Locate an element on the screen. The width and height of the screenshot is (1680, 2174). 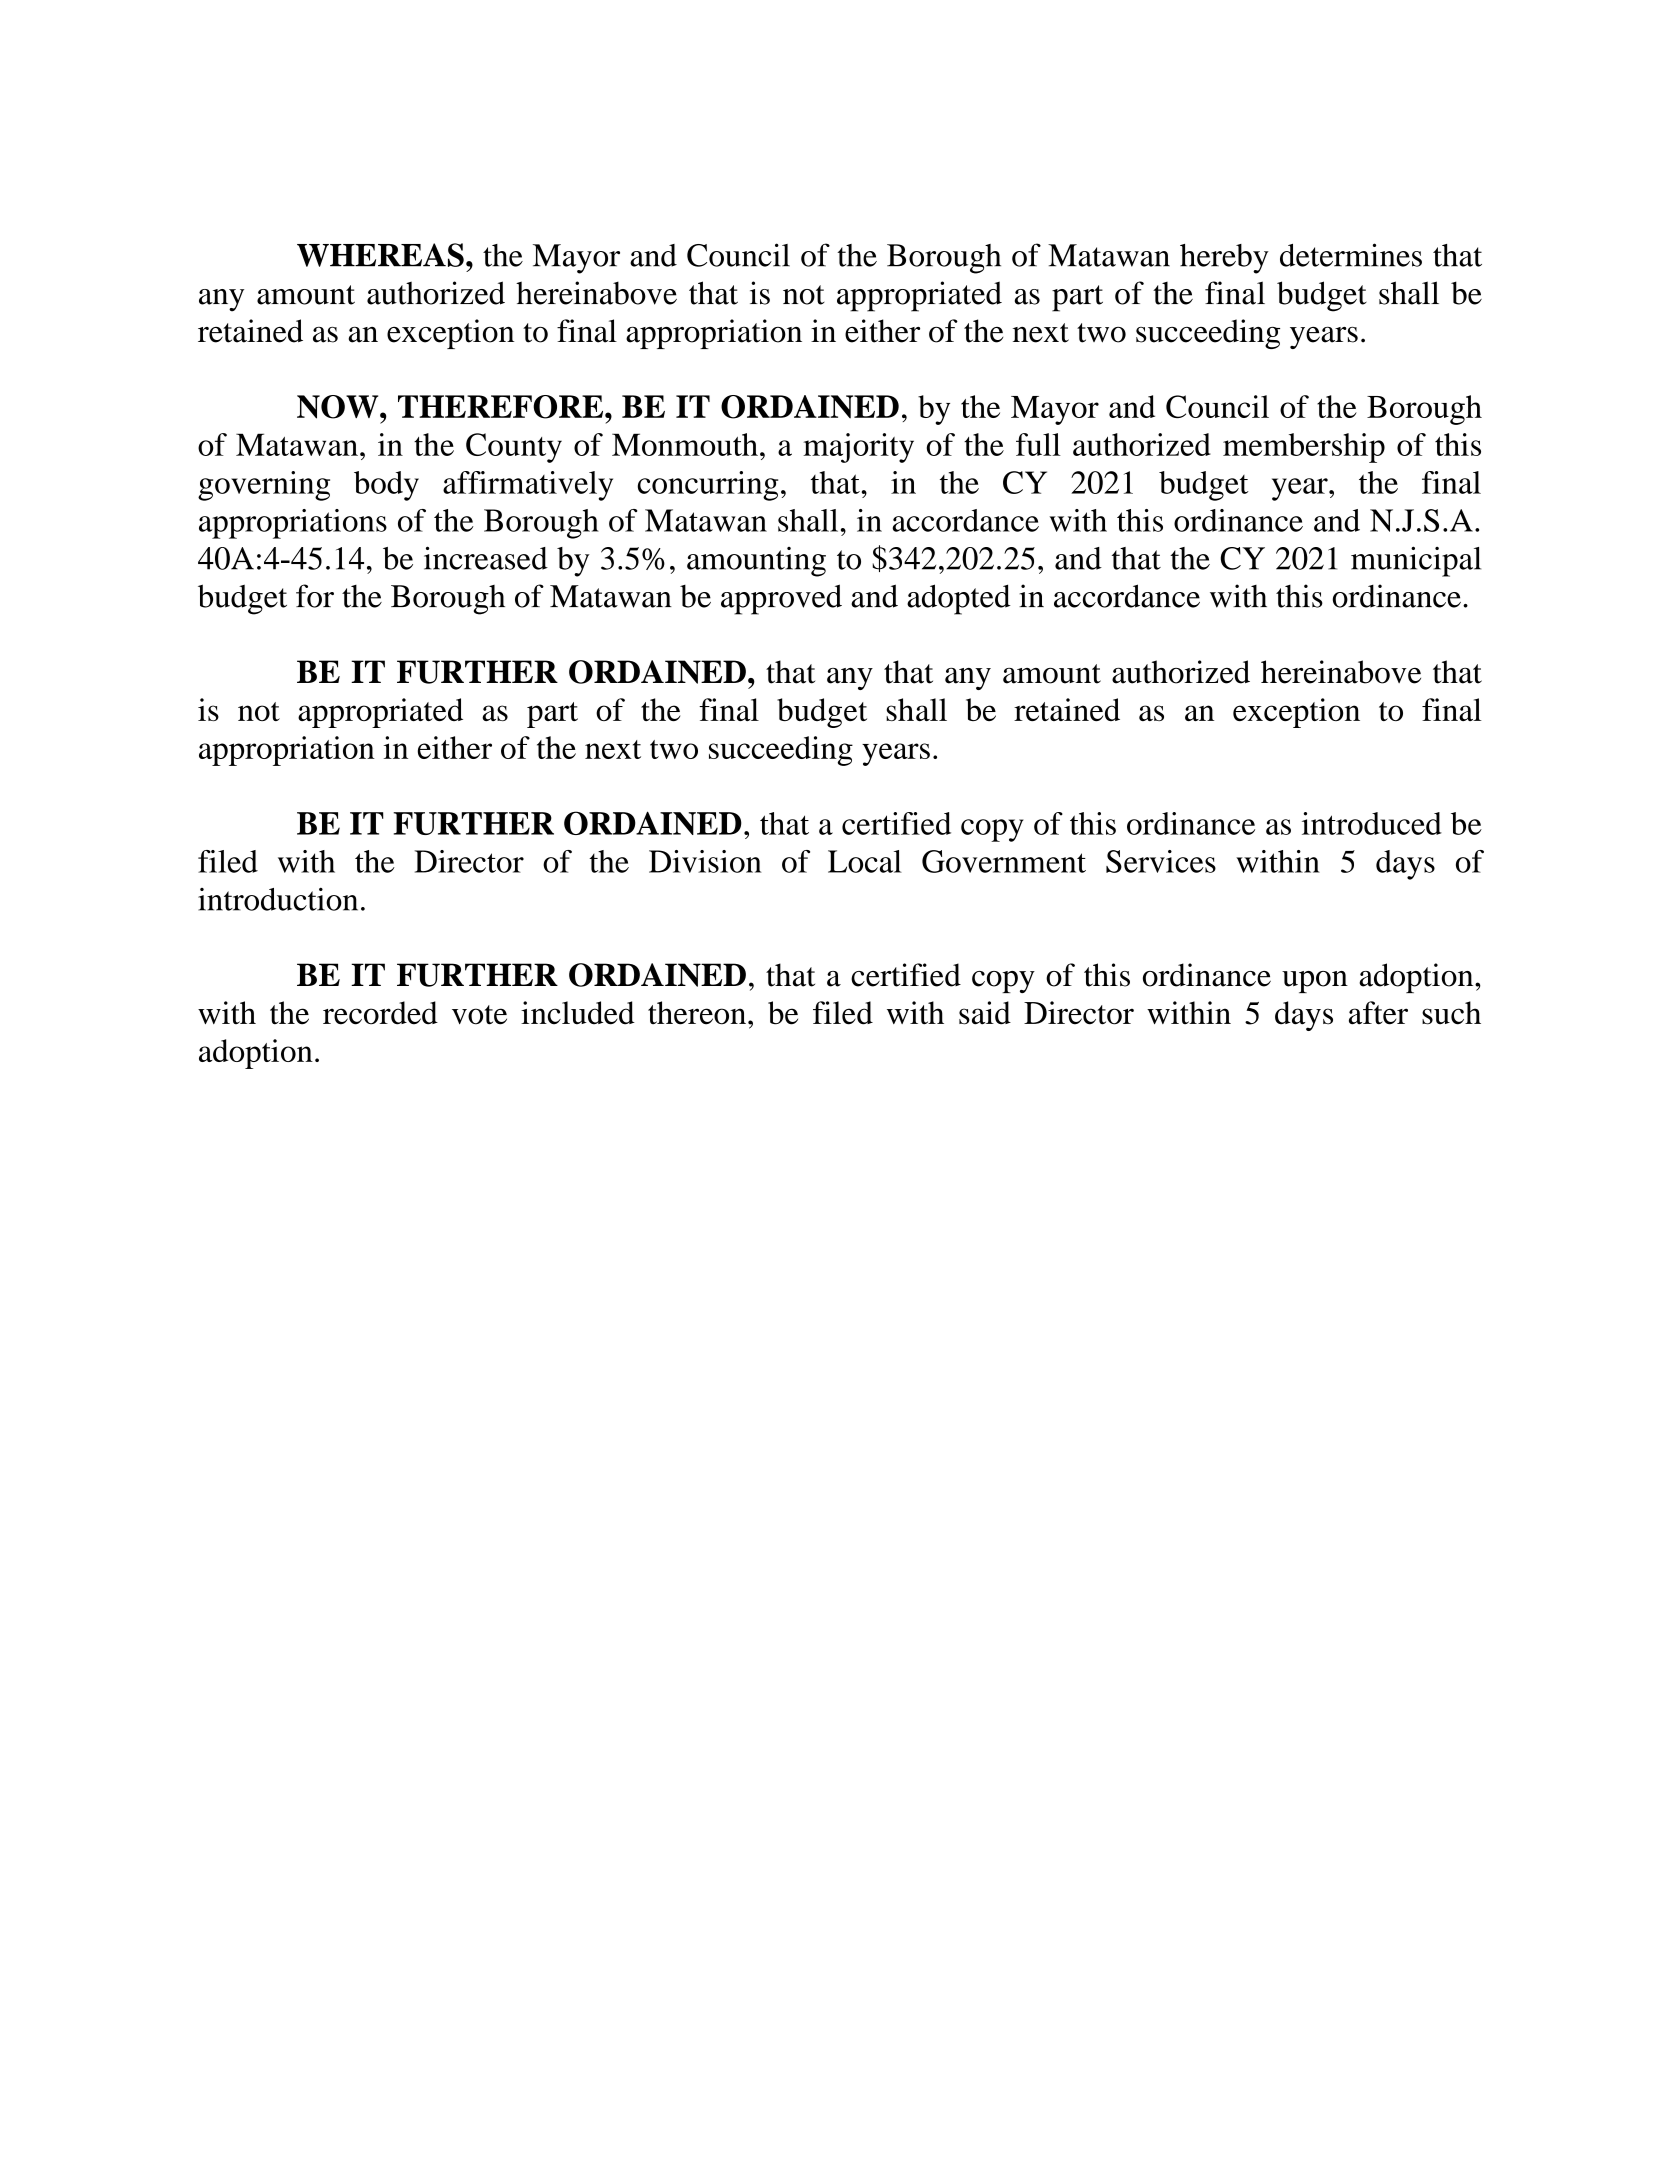
recorded is located at coordinates (380, 1013).
